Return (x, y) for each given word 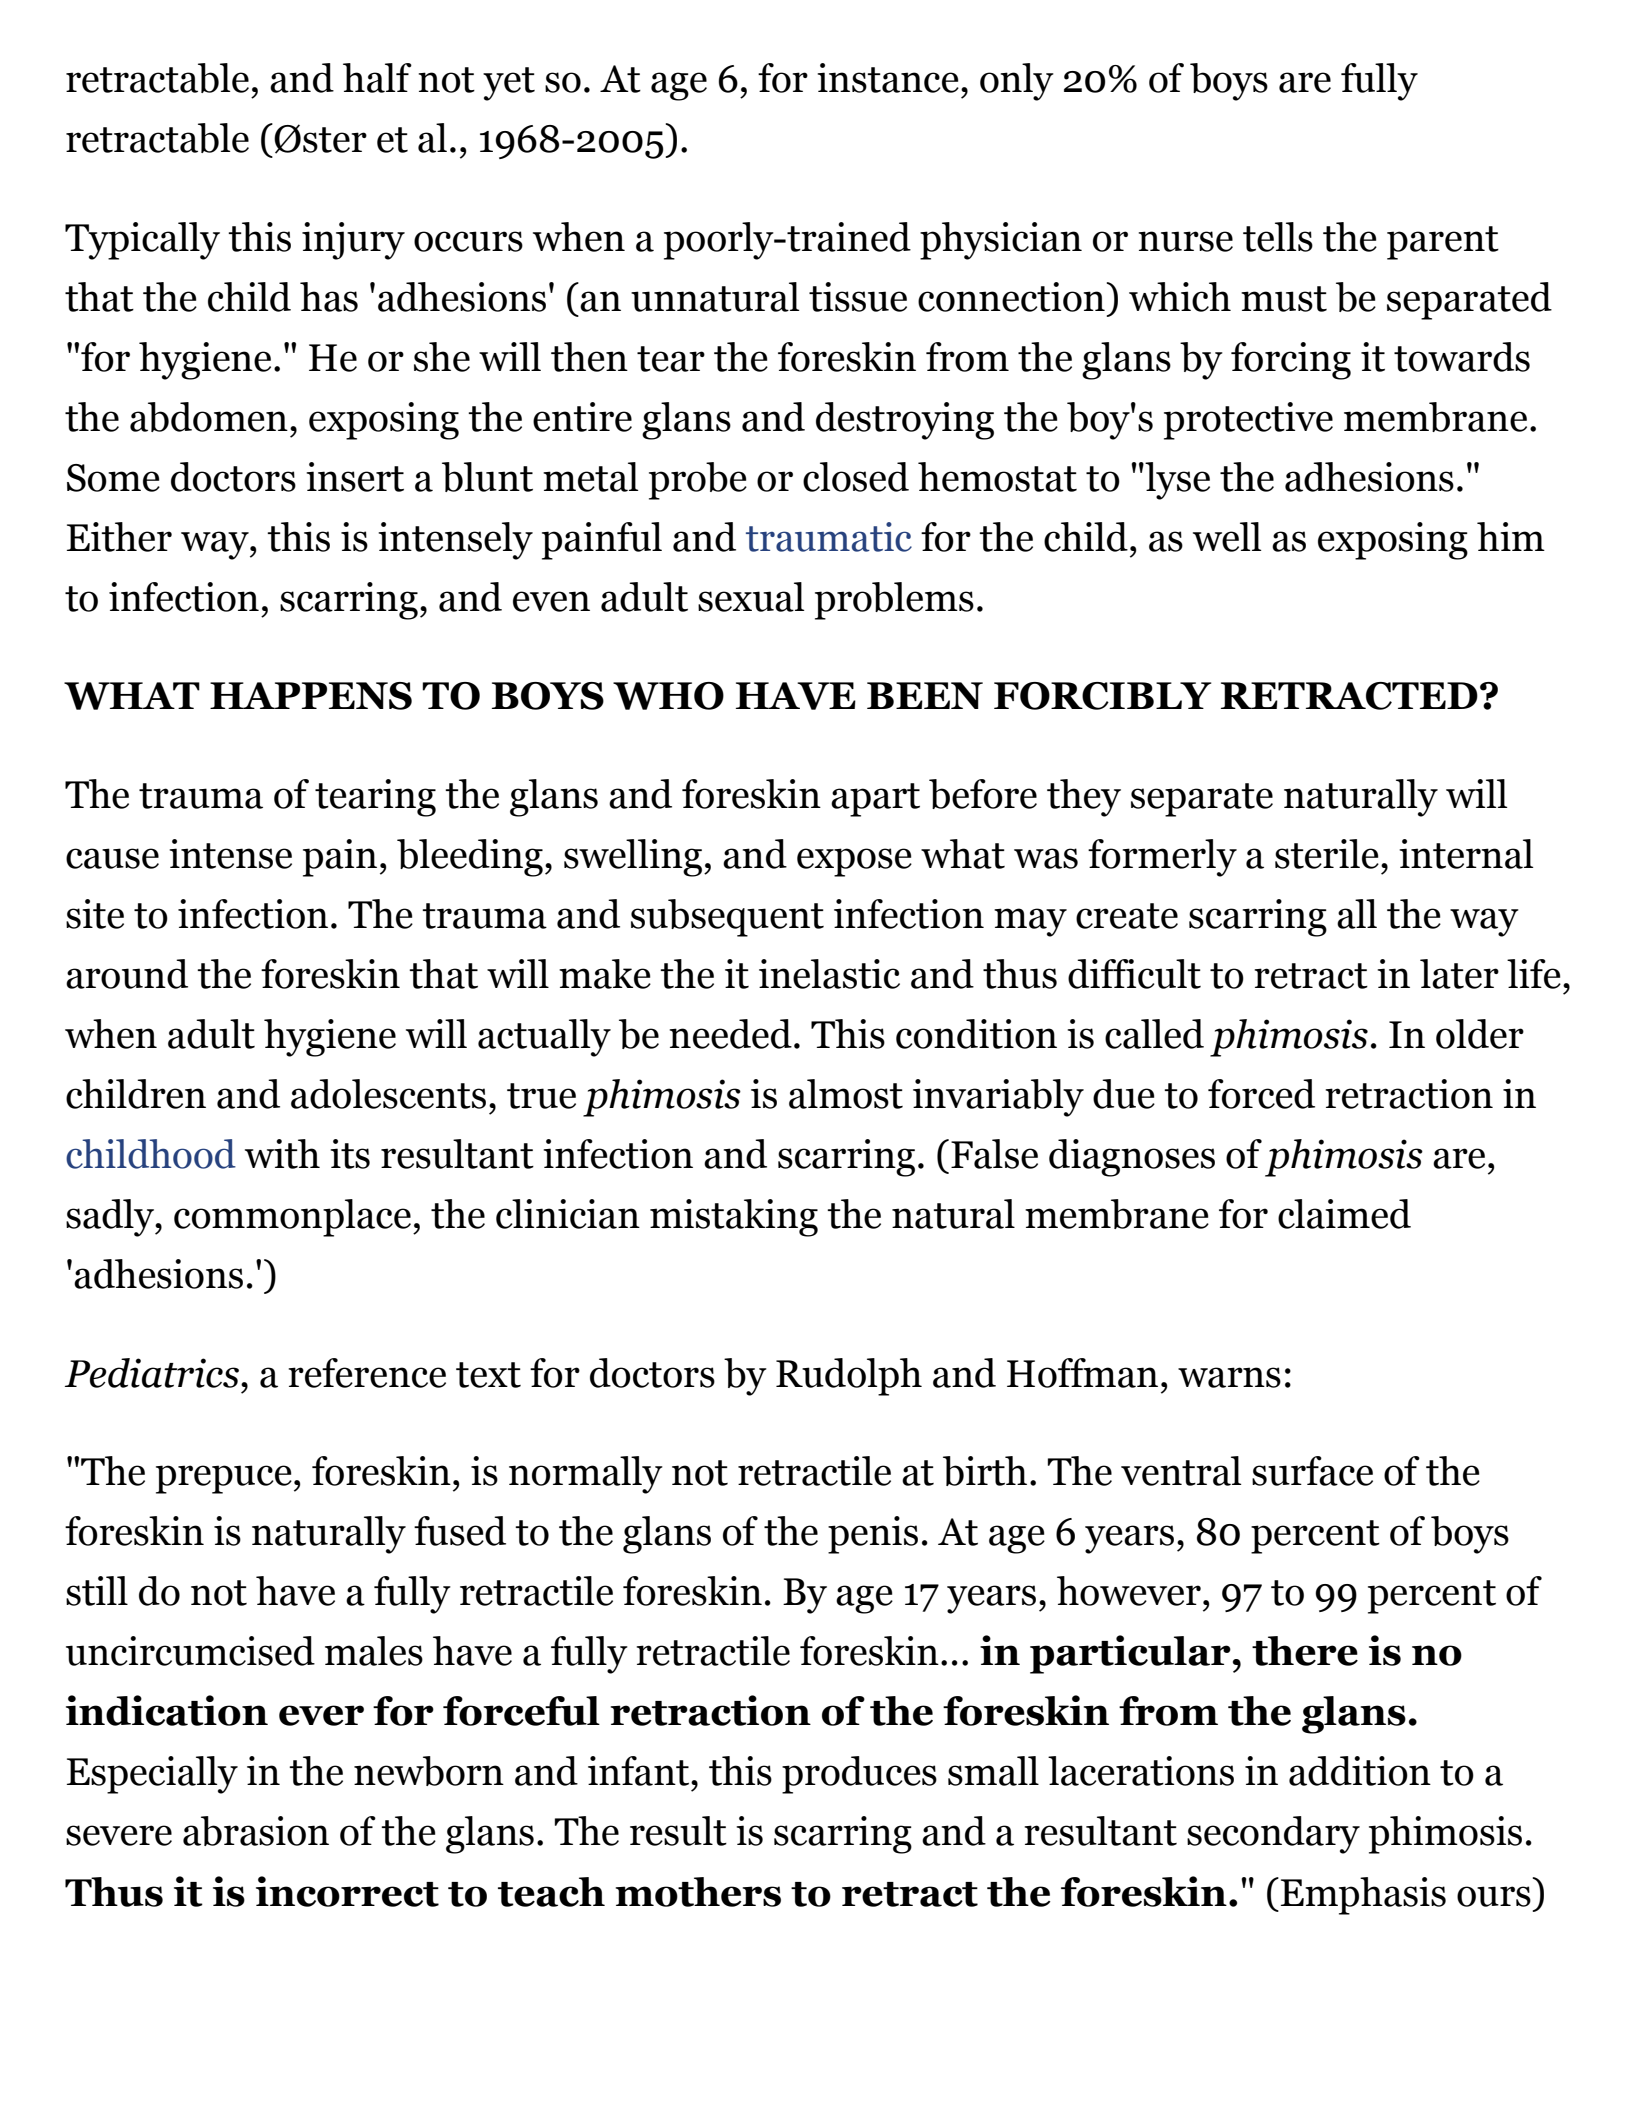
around (127, 974)
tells (1278, 237)
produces (859, 1775)
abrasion (256, 1831)
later (1459, 974)
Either (119, 537)
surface (1312, 1471)
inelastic (829, 974)
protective (1248, 421)
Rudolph (849, 1377)
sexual (751, 597)
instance (888, 78)
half (377, 78)
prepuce (224, 1479)
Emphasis (1363, 1896)
